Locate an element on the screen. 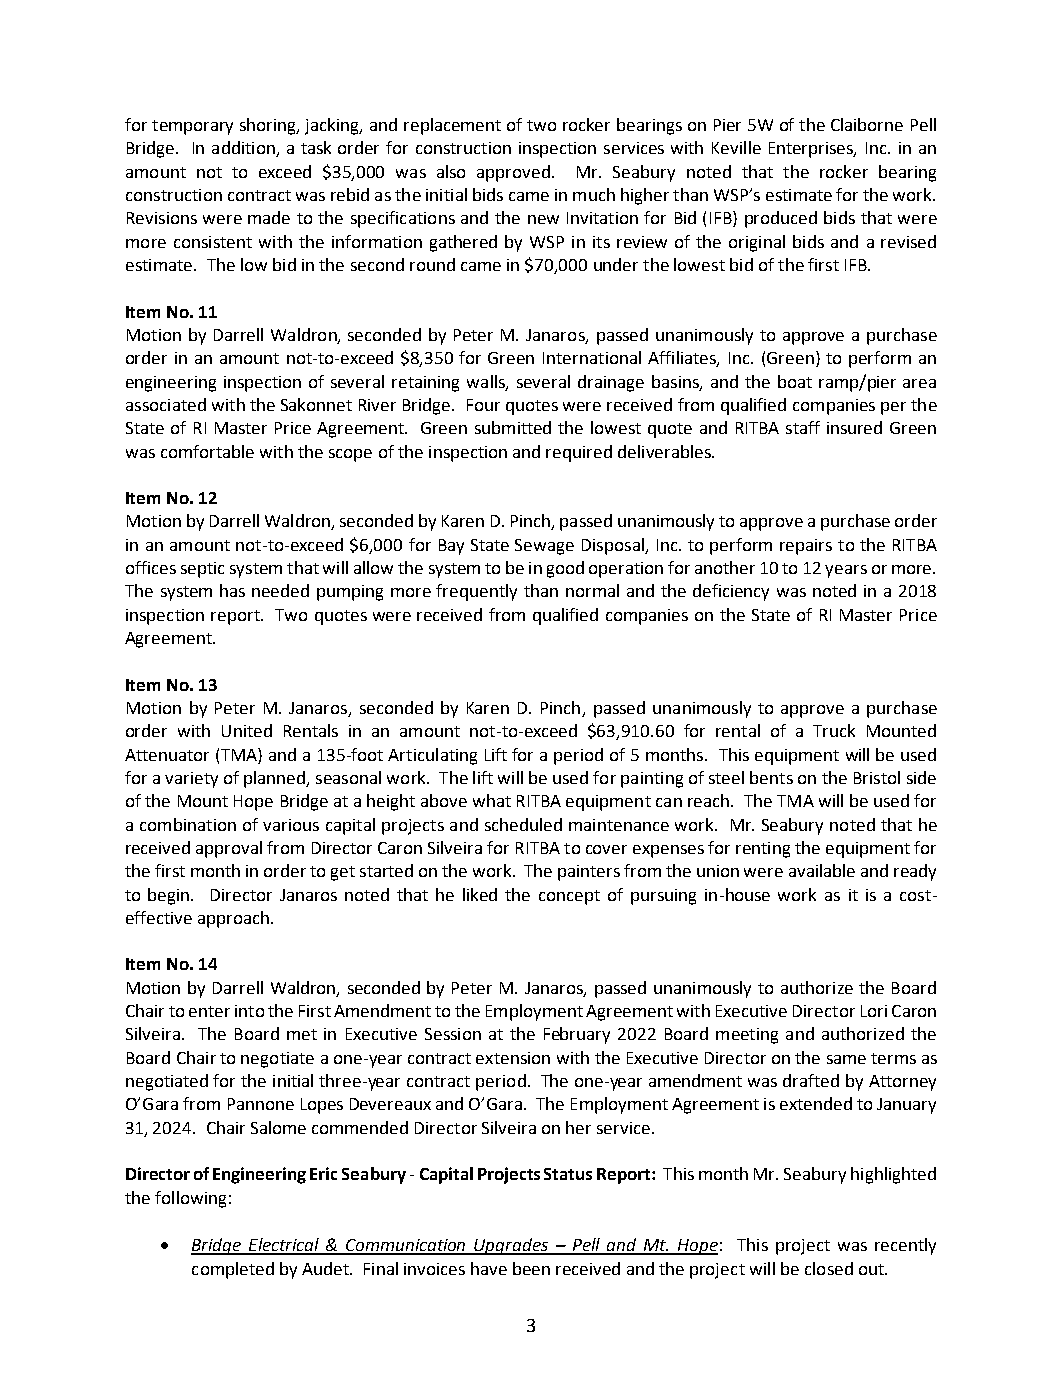 Image resolution: width=1062 pixels, height=1375 pixels. Electrical is located at coordinates (284, 1246).
